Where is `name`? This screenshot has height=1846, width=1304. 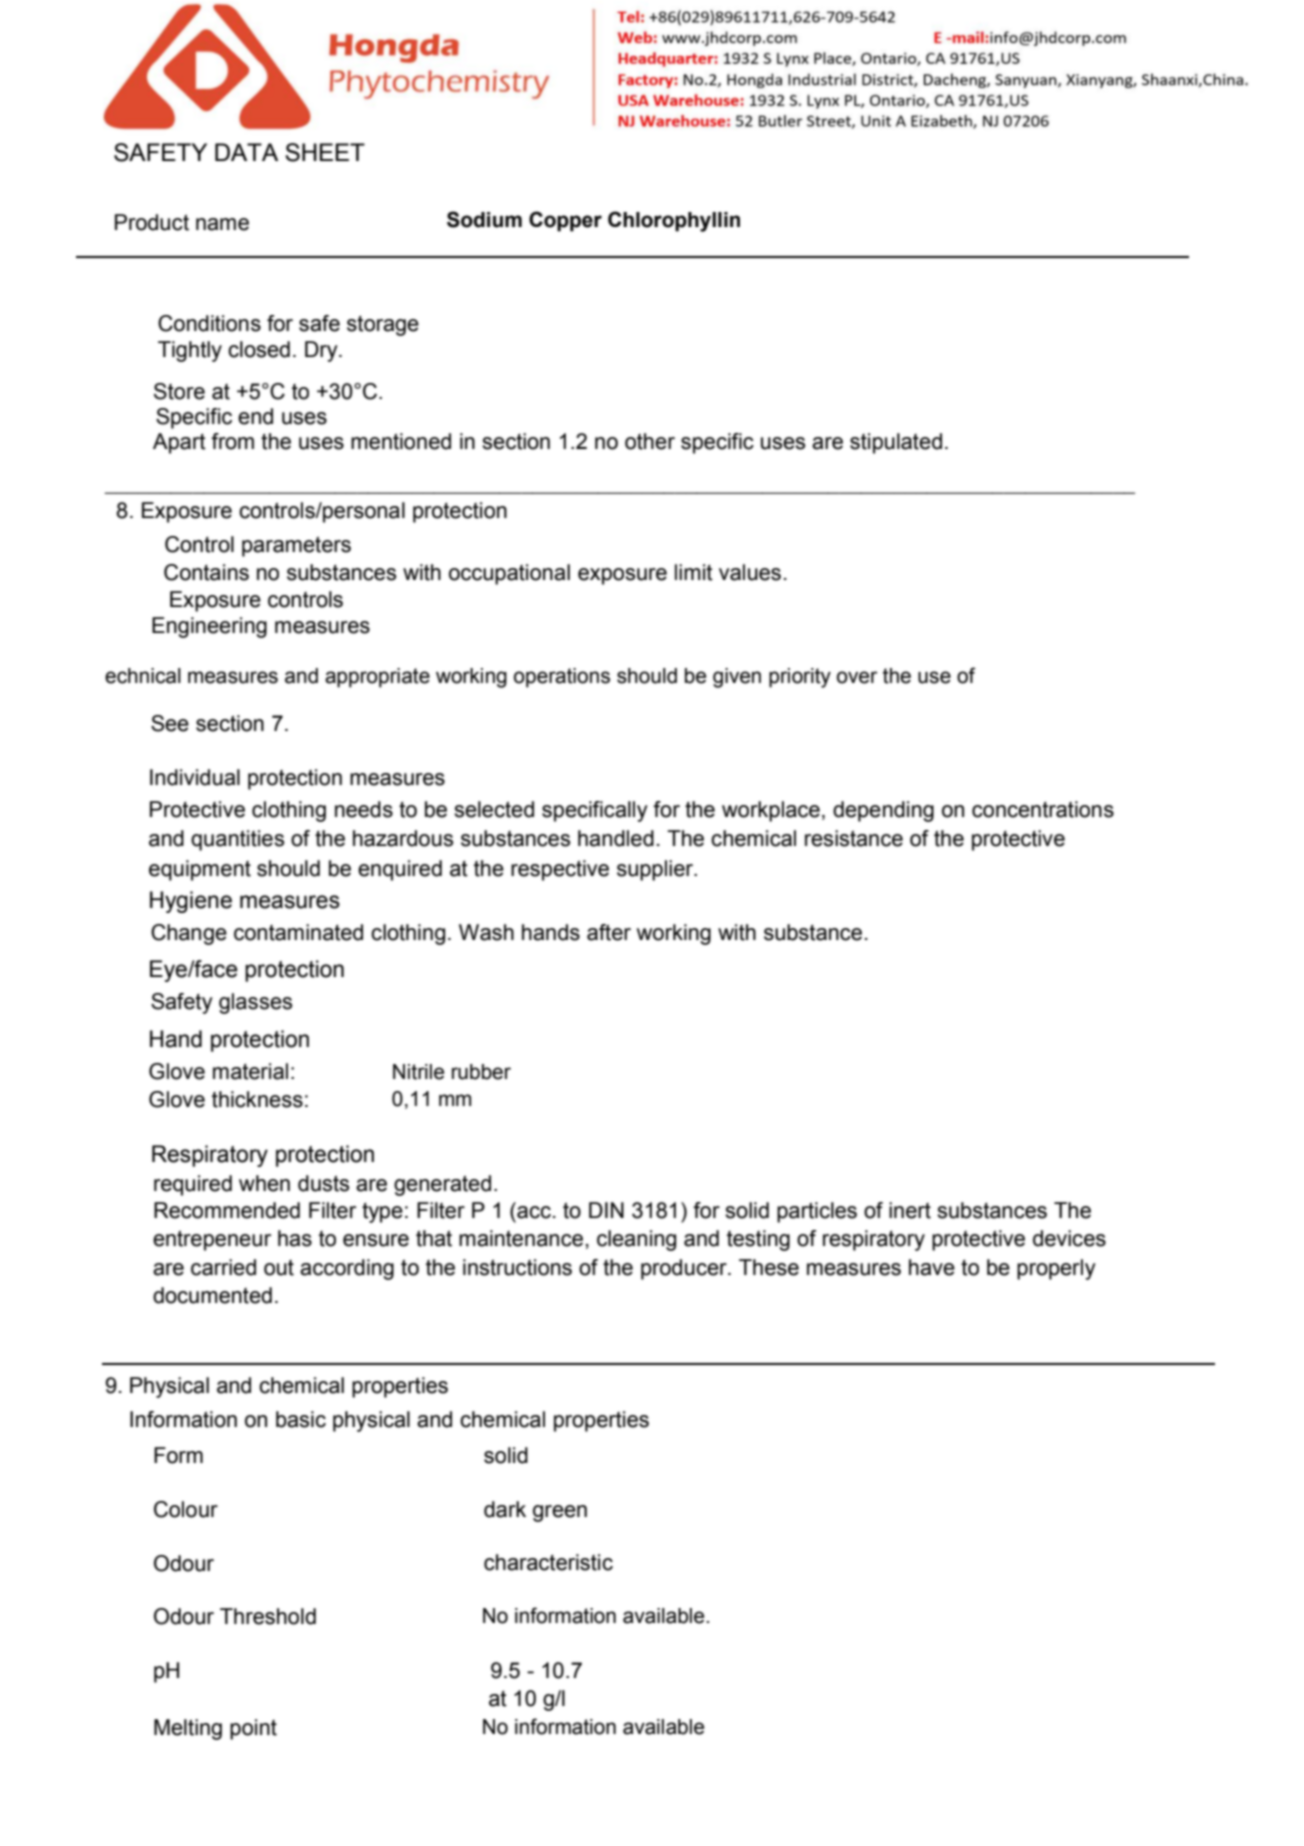
name is located at coordinates (222, 224).
